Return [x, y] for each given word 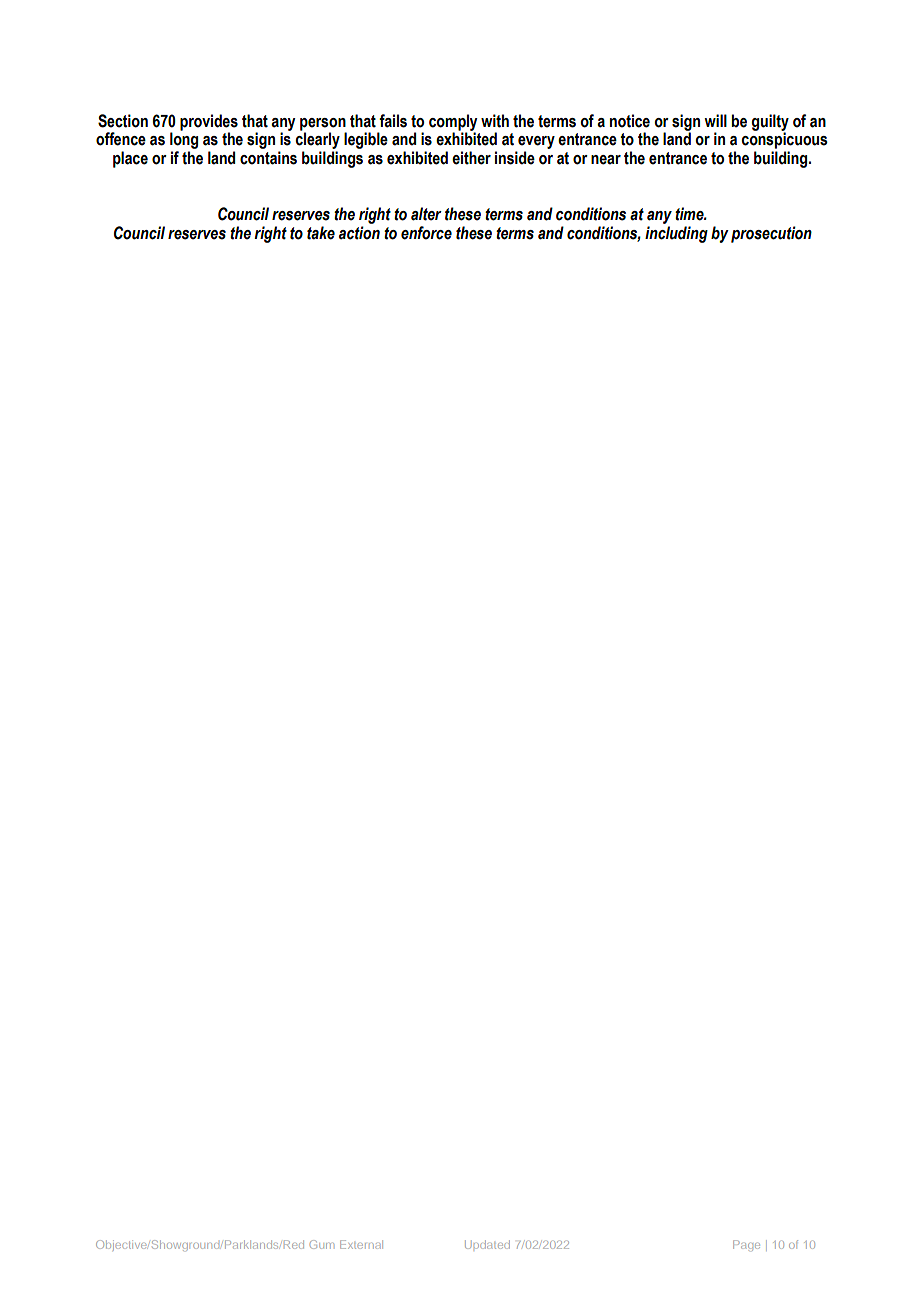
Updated [487, 1245]
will [715, 120]
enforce [426, 233]
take [321, 233]
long [184, 140]
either [471, 158]
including [676, 234]
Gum [322, 1244]
